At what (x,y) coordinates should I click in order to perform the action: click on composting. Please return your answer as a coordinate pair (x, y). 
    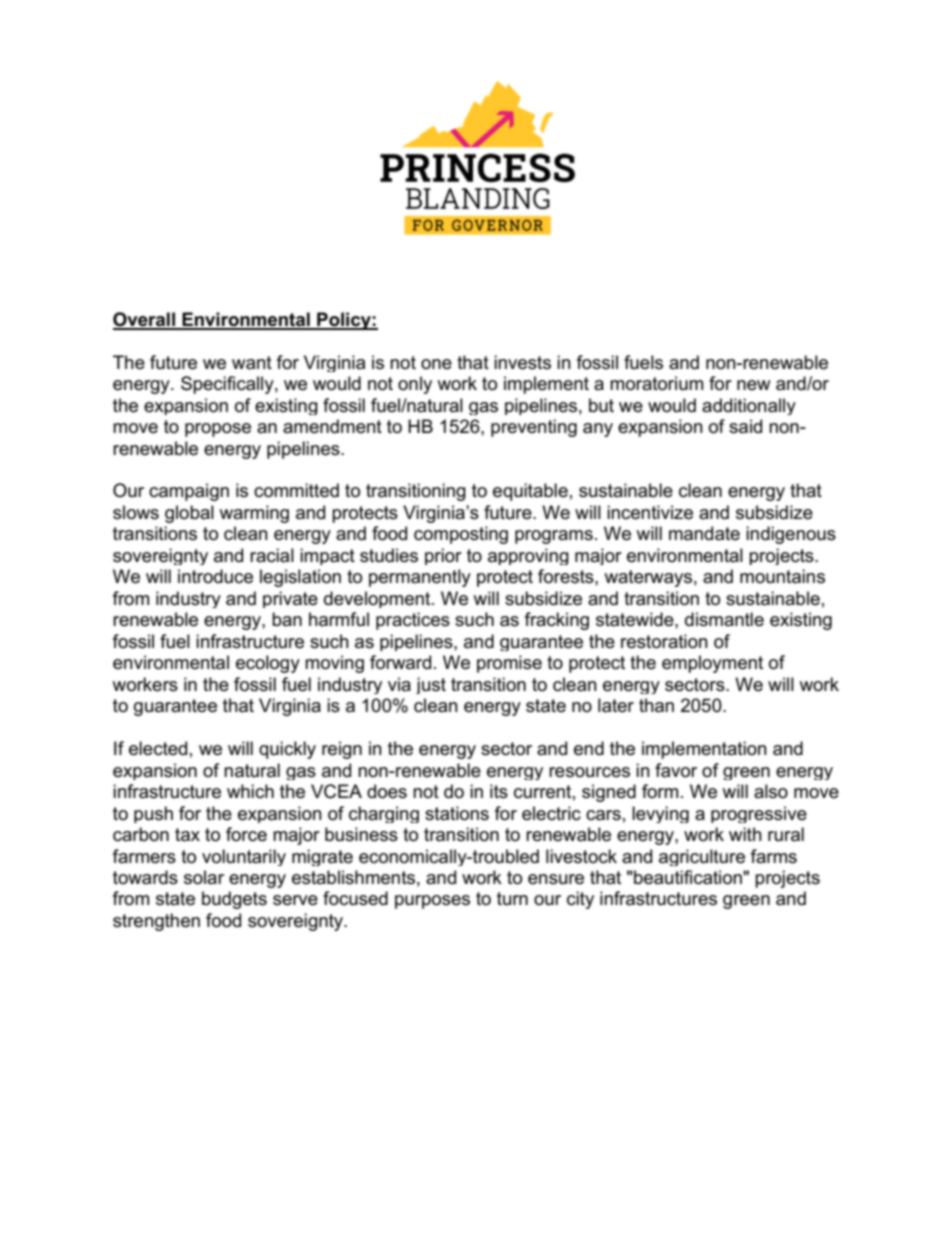
    Looking at the image, I should click on (461, 535).
